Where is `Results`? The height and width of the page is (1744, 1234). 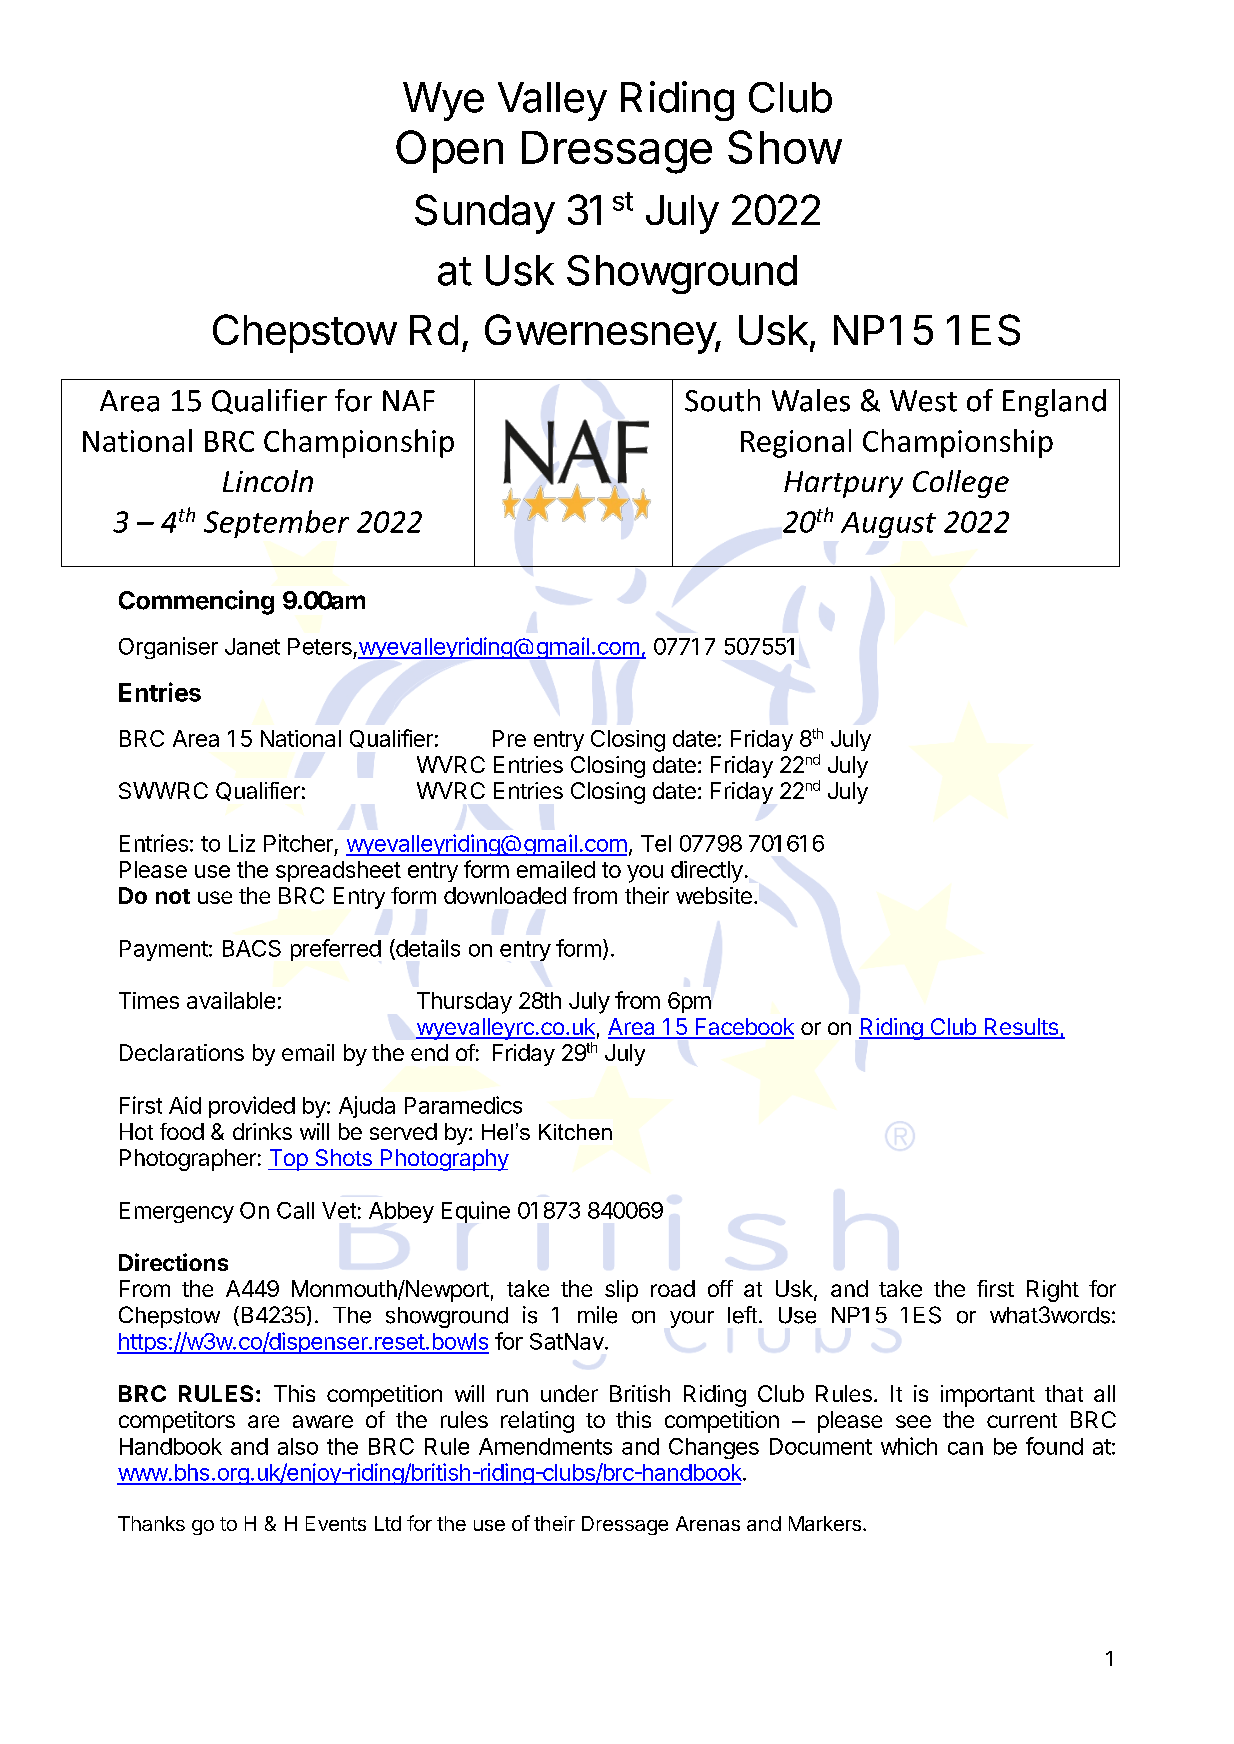
Results is located at coordinates (1021, 1028).
